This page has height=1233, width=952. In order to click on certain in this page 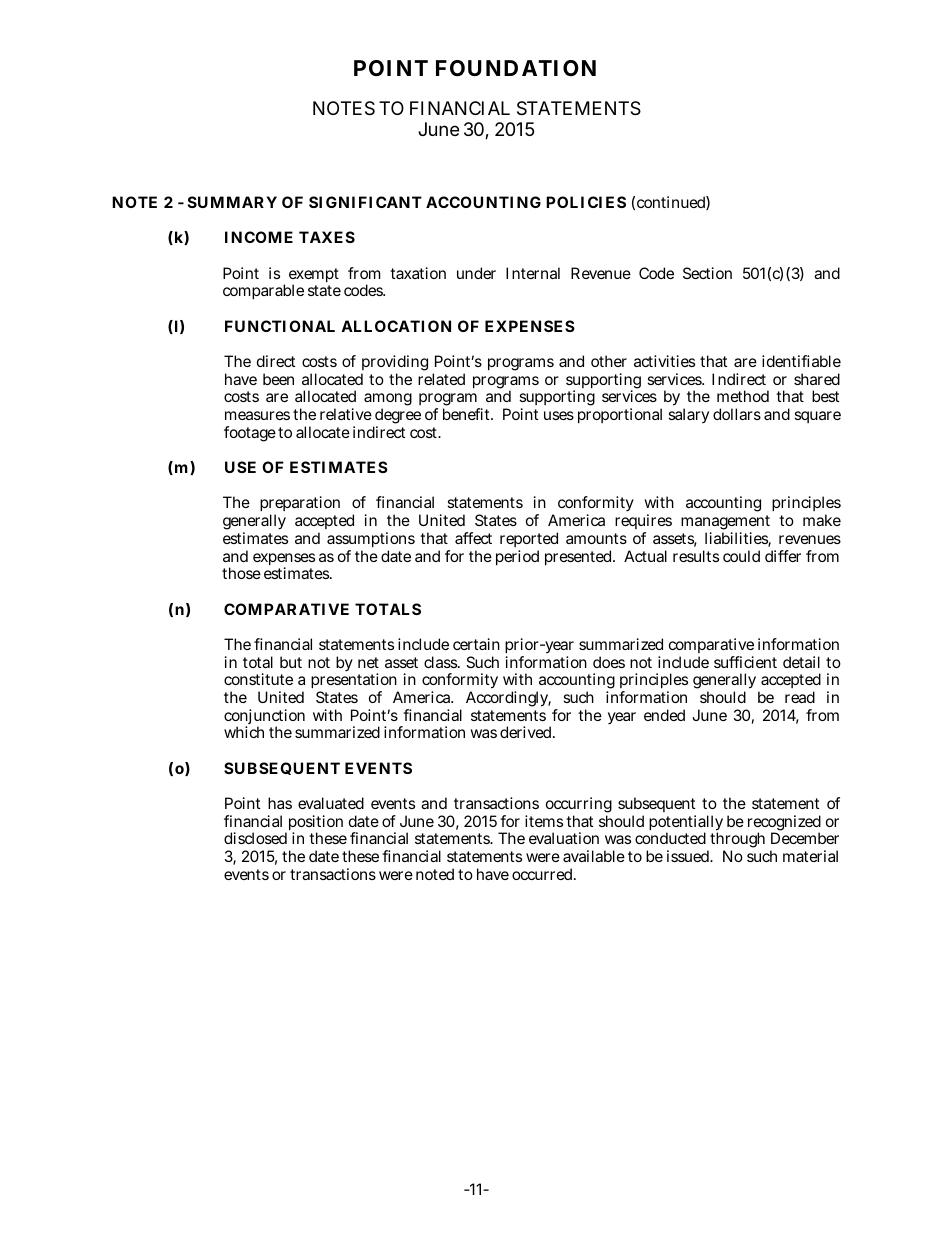, I will do `click(476, 644)`.
